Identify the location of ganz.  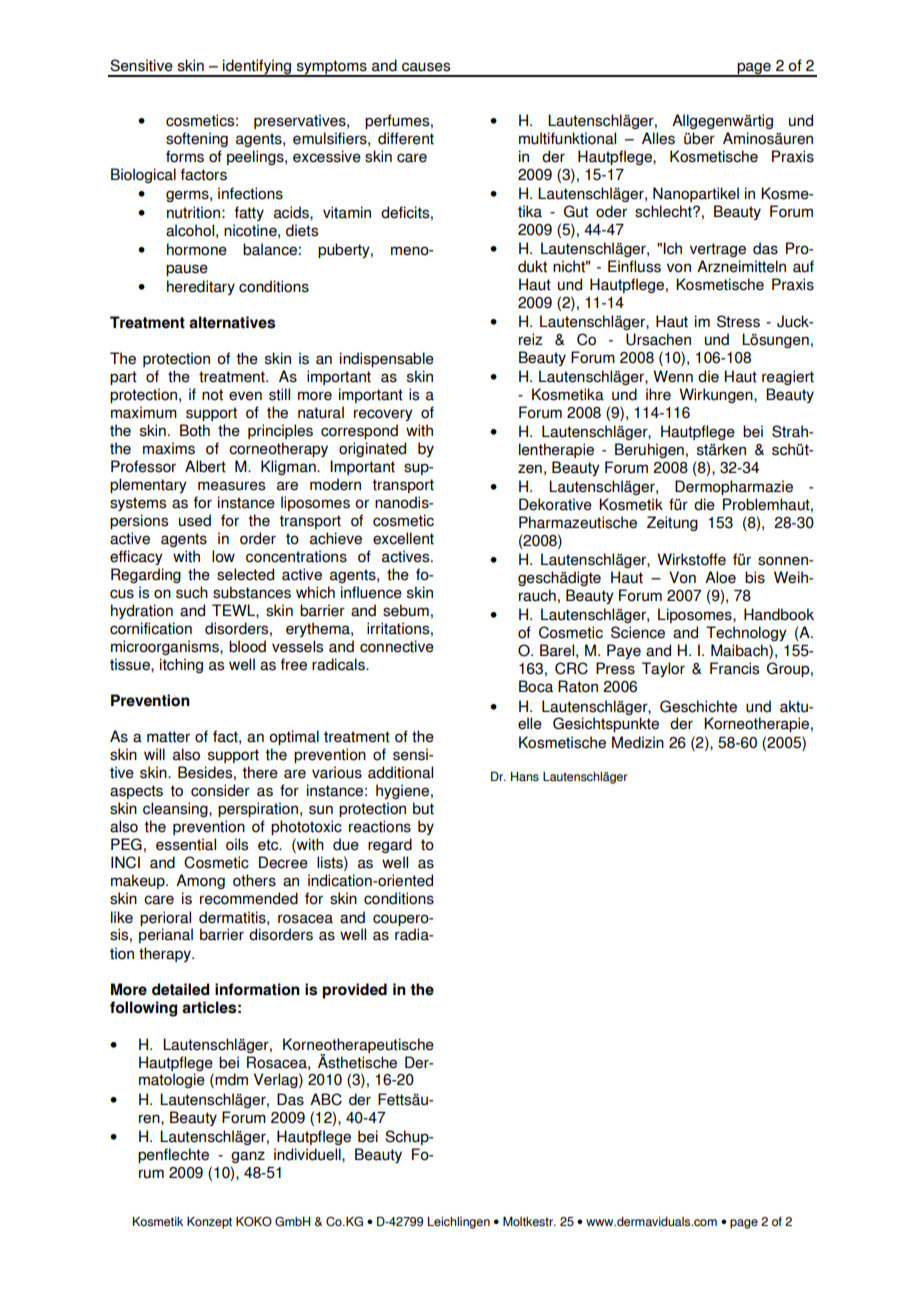
(248, 1157).
